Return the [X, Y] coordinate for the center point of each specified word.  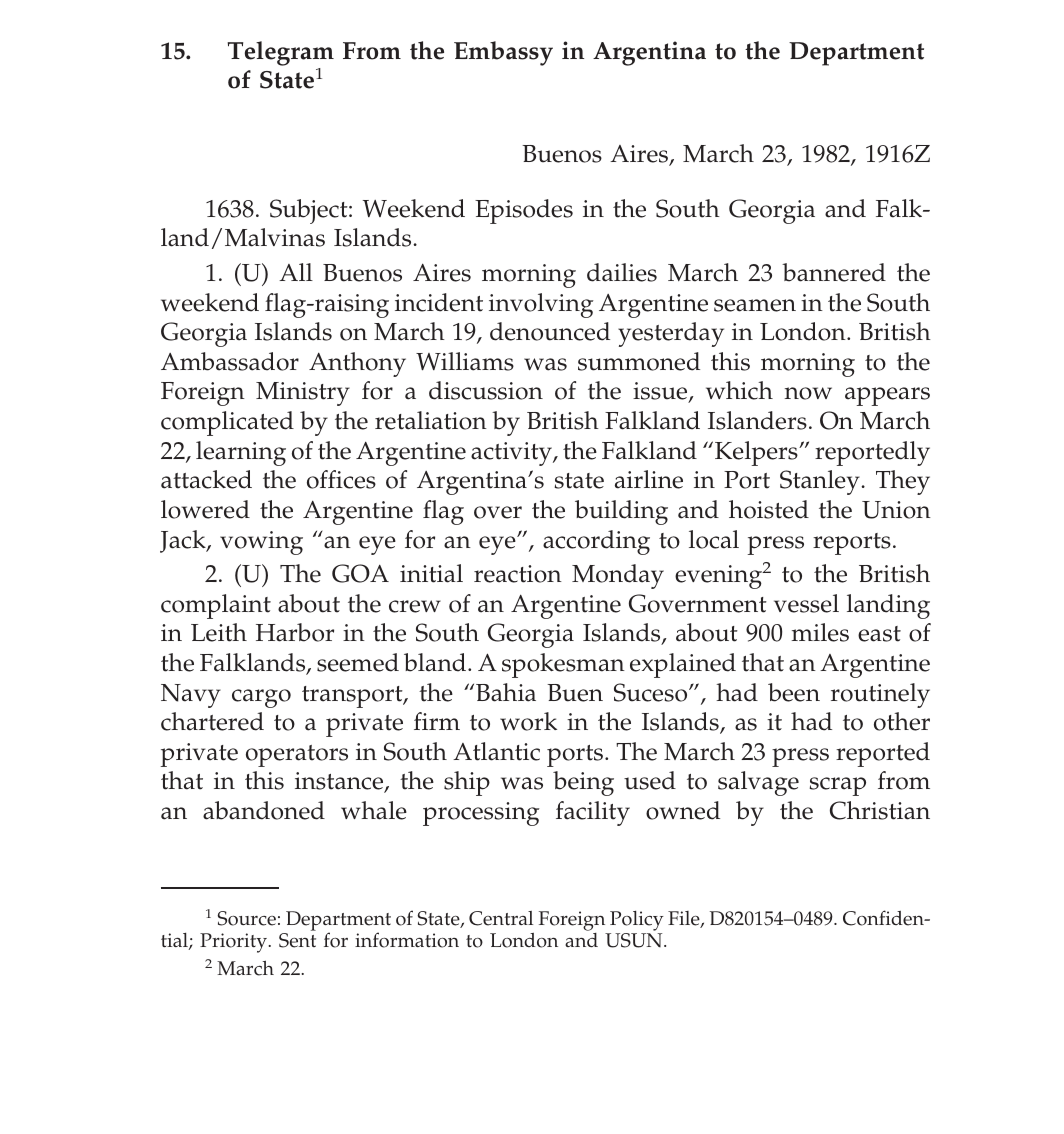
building [621, 512]
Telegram [280, 53]
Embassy [503, 53]
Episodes [524, 211]
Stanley [821, 482]
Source [247, 918]
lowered [205, 509]
